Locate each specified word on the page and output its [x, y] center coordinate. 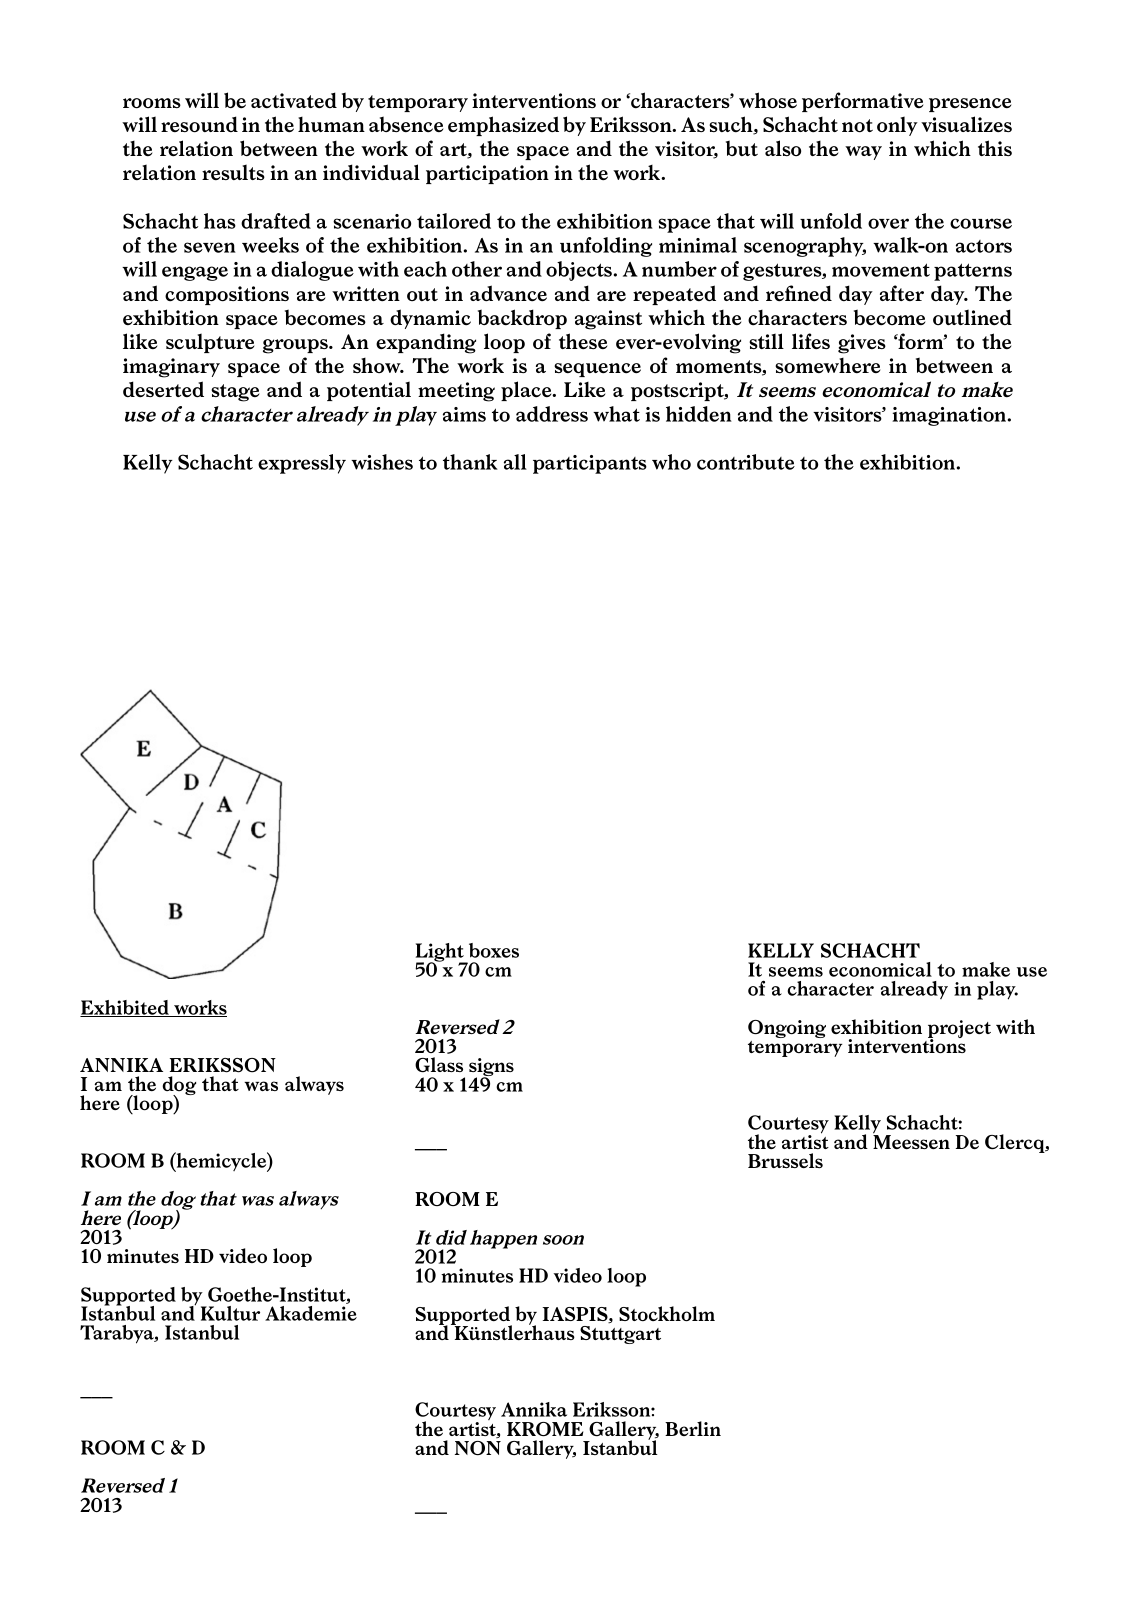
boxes [494, 950]
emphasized [503, 126]
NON [478, 1448]
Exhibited [125, 1008]
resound [199, 124]
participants [590, 464]
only [897, 126]
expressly [302, 464]
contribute [746, 462]
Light [441, 953]
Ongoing [787, 1029]
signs [491, 1068]
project [959, 1030]
